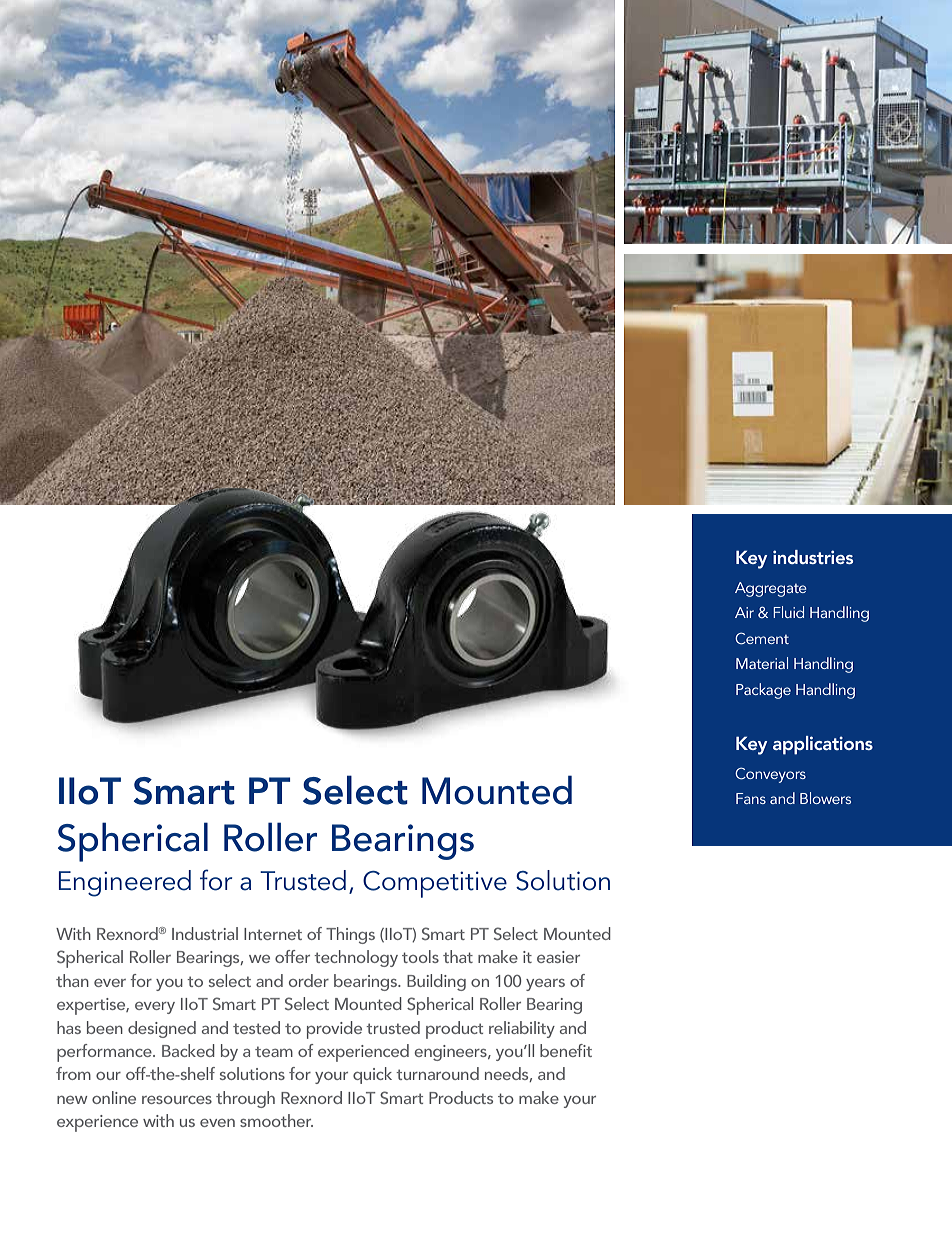 Image resolution: width=952 pixels, height=1233 pixels. Describe the element at coordinates (813, 557) in the screenshot. I see `industries` at that location.
